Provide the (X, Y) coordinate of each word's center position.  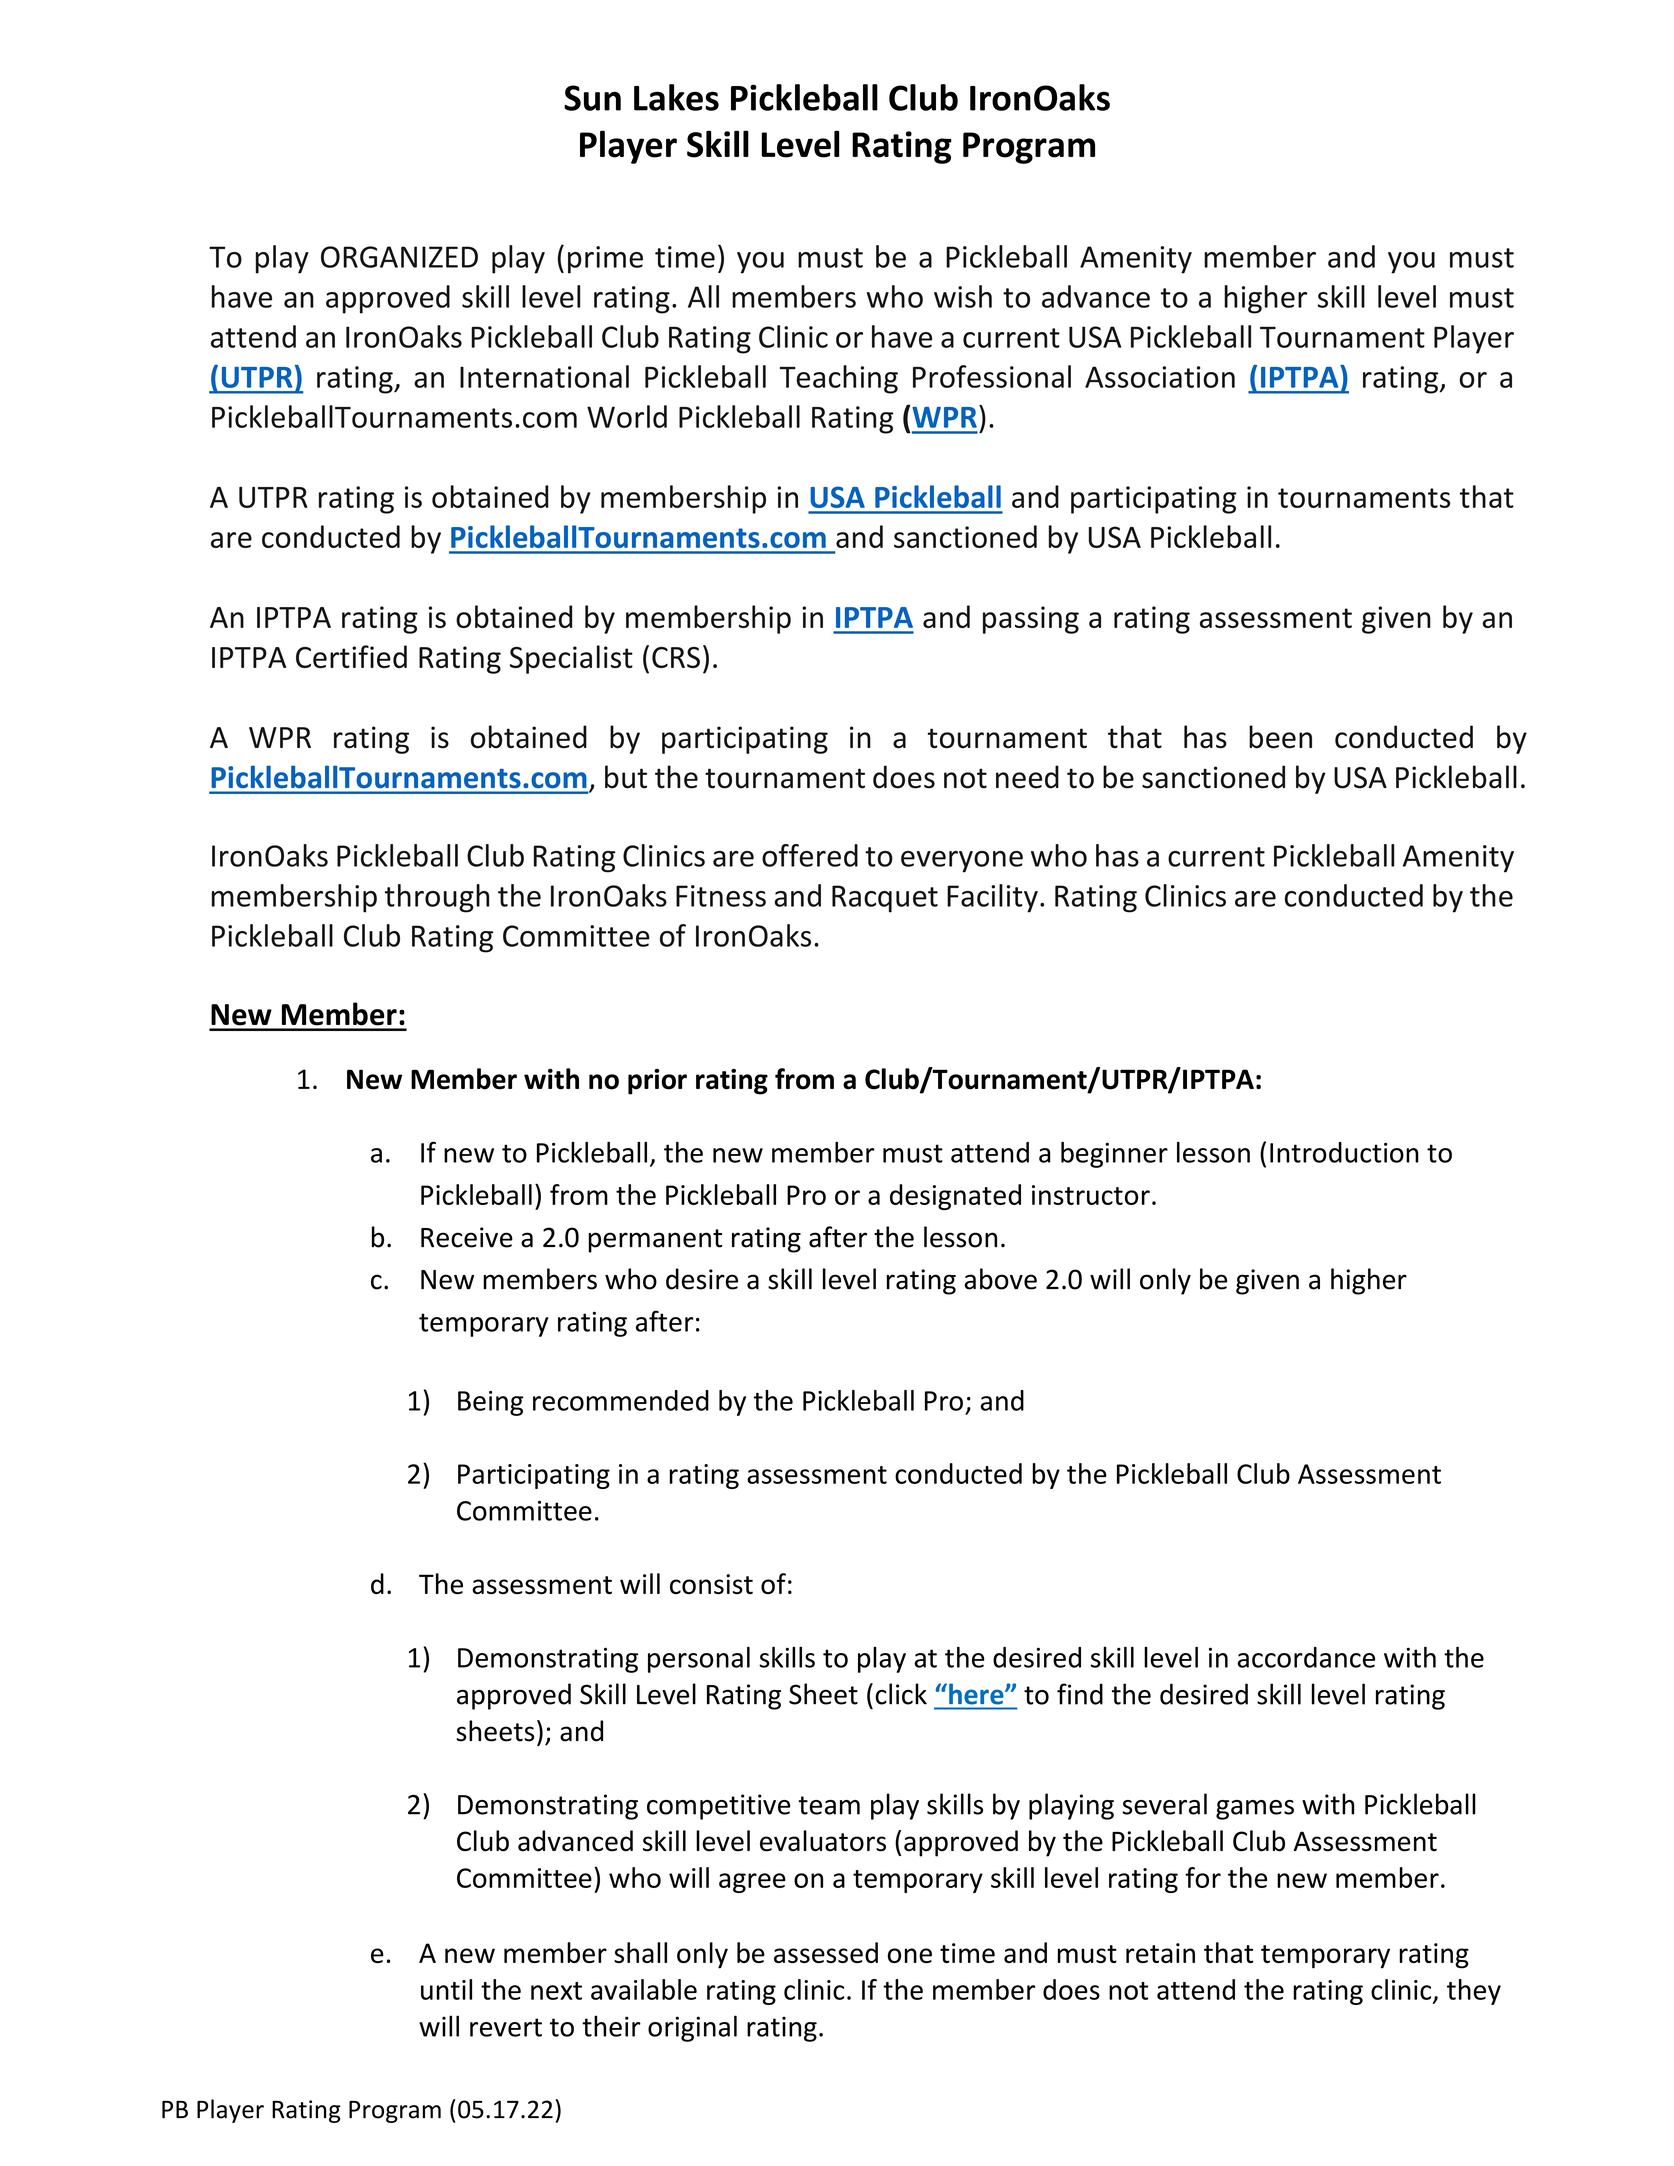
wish (963, 296)
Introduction (1344, 1152)
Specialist (571, 659)
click (901, 1694)
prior (657, 1082)
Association (1160, 377)
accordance (1306, 1657)
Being (490, 1403)
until (446, 1989)
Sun (592, 98)
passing (1031, 620)
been (1280, 737)
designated (955, 1197)
